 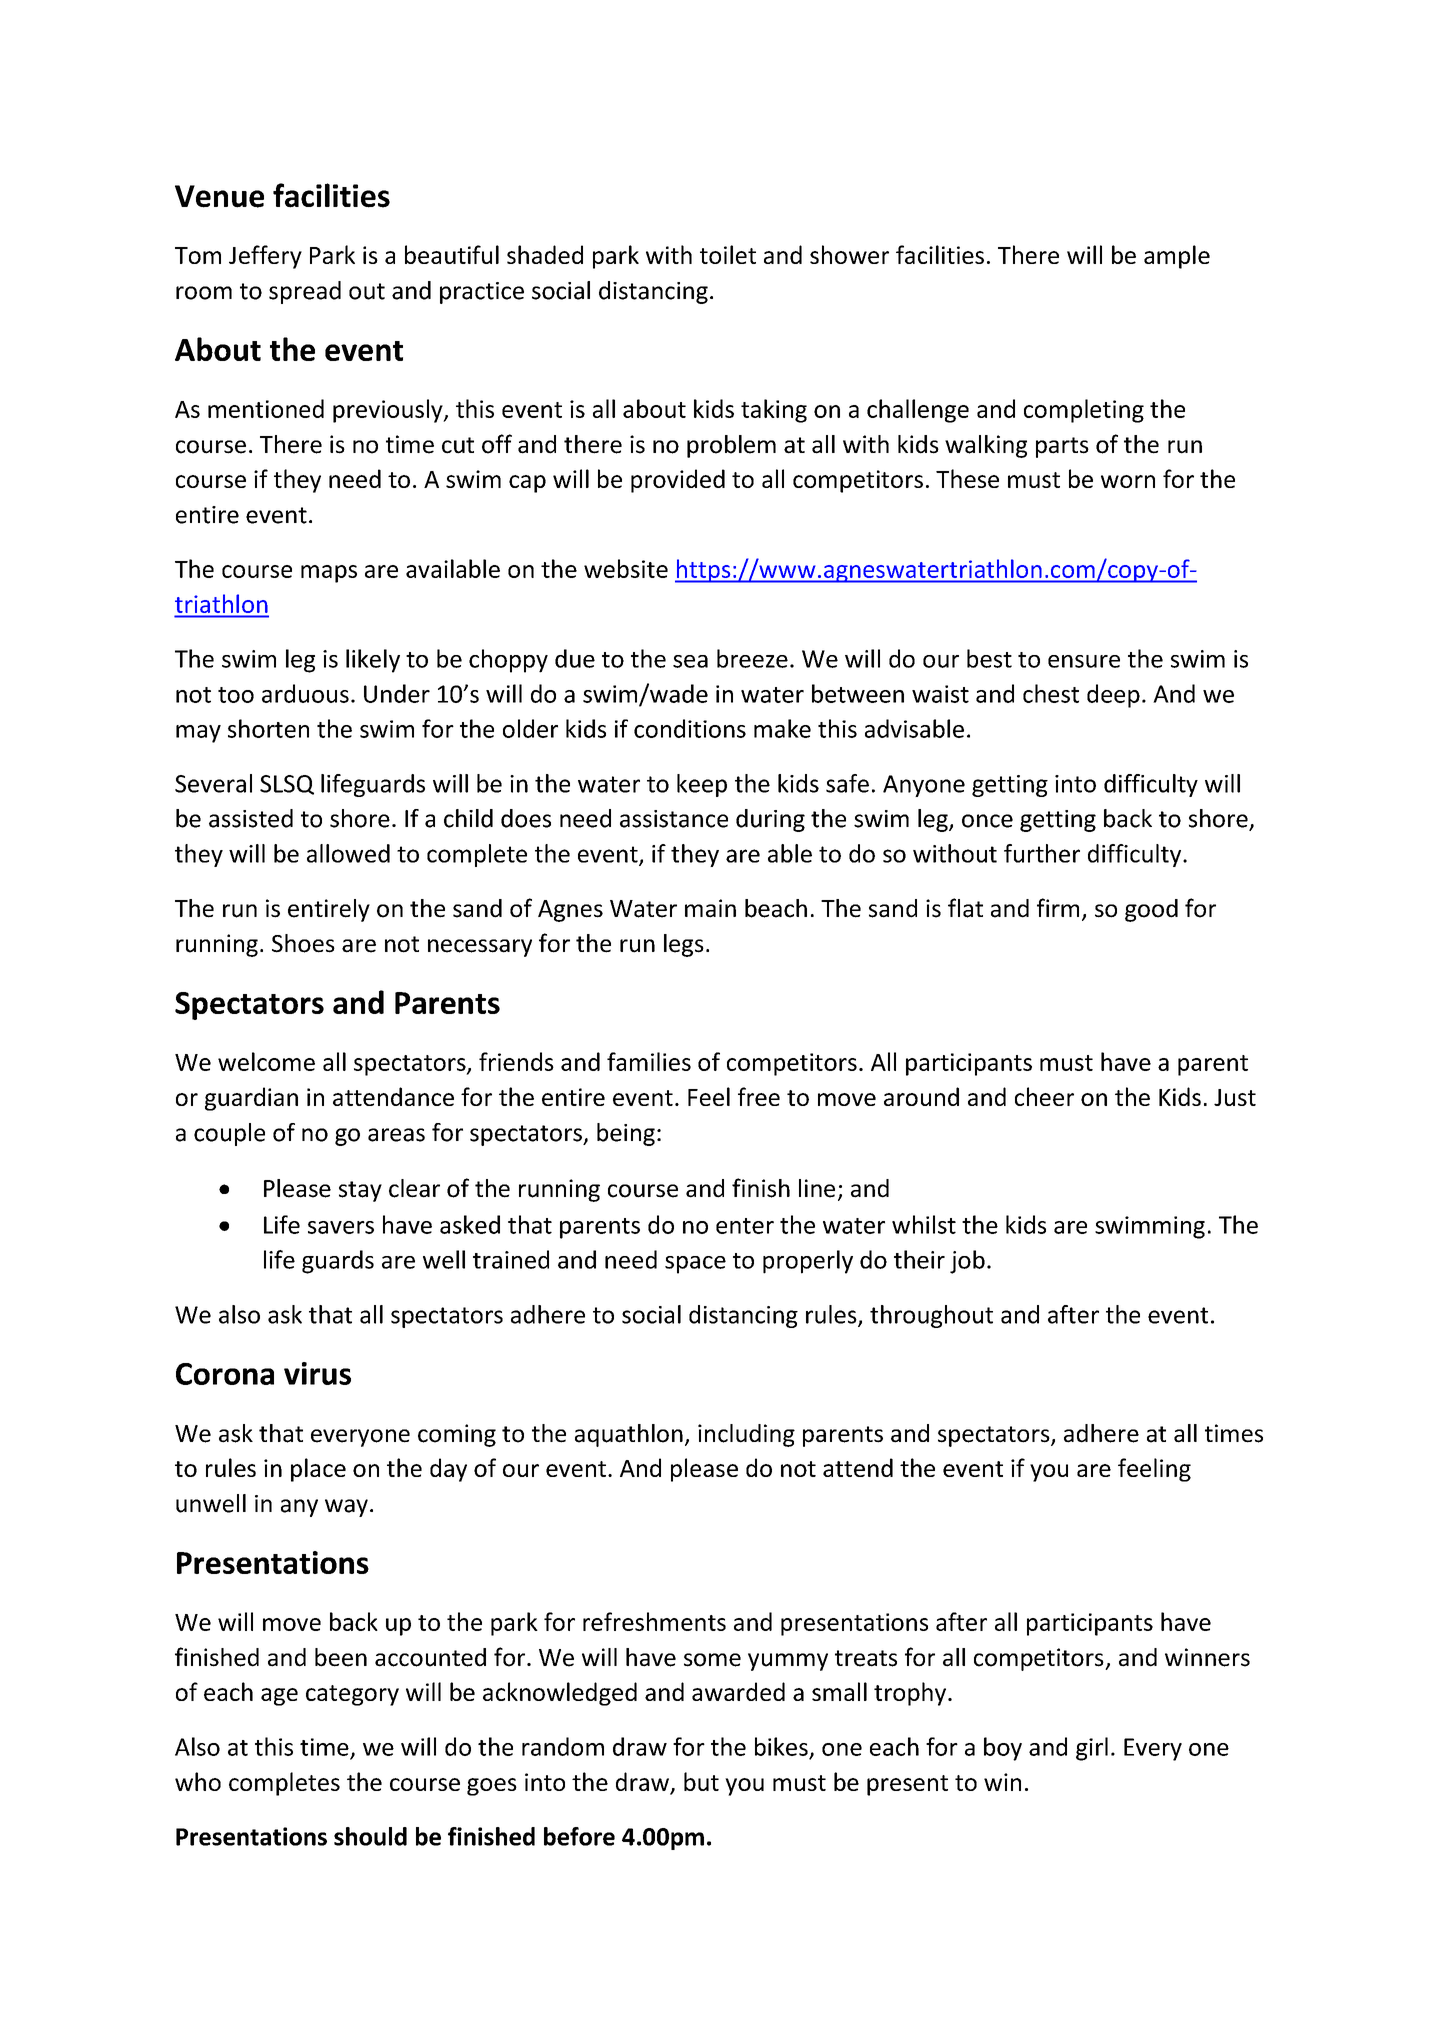 What do you see at coordinates (728, 254) in the document?
I see `toilet` at bounding box center [728, 254].
